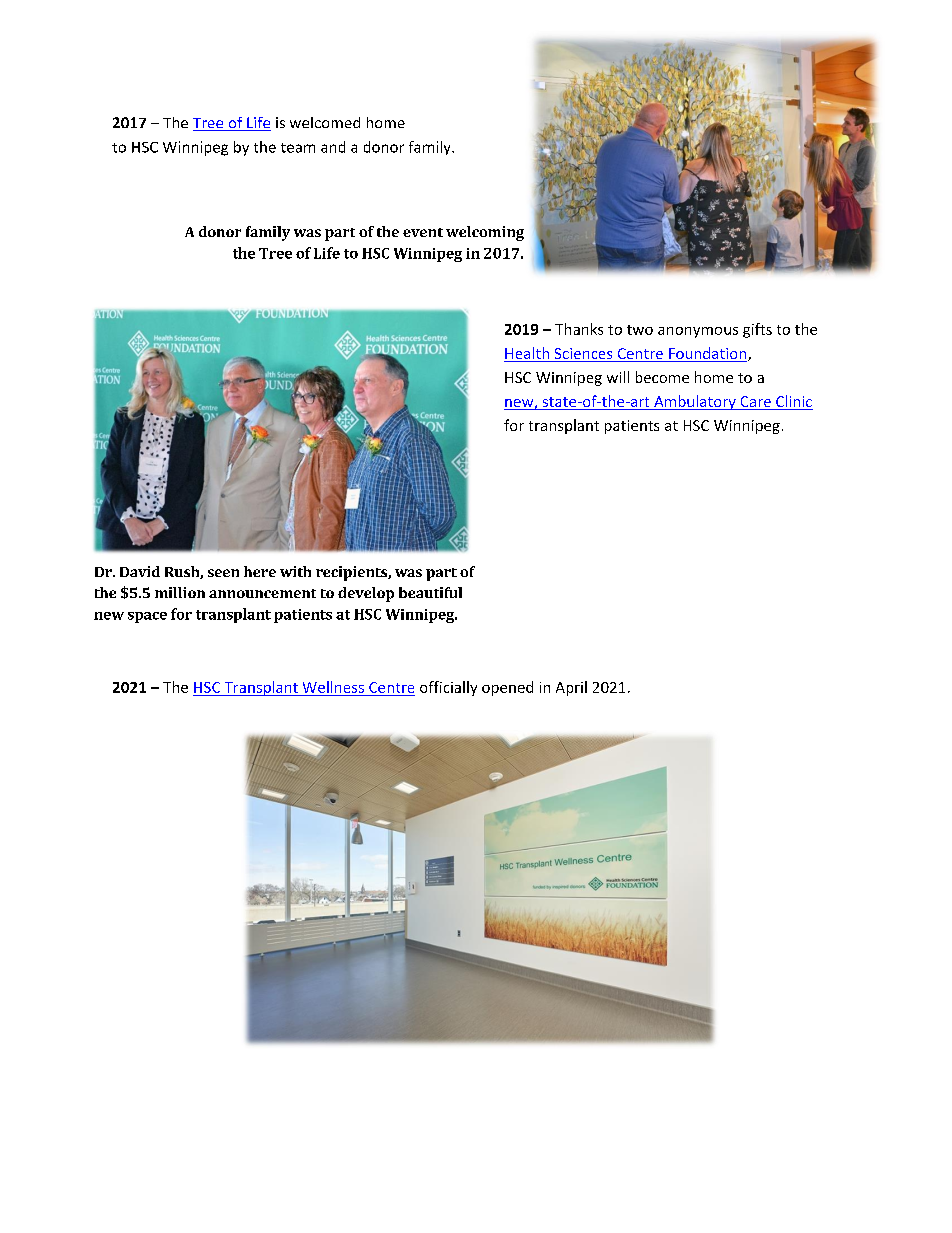  Describe the element at coordinates (485, 233) in the page. I see `welcoming` at that location.
